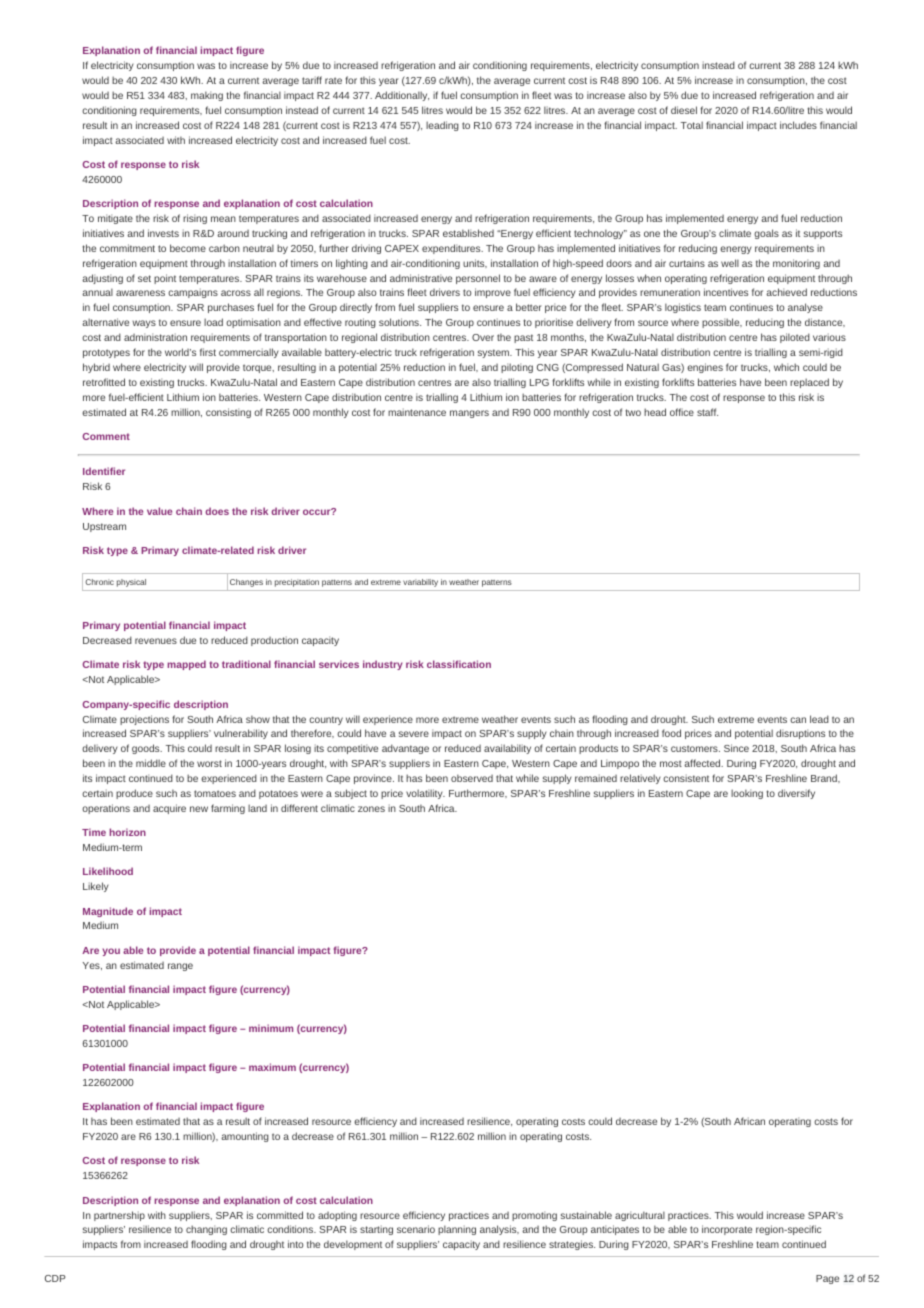 The height and width of the page is (1308, 924). What do you see at coordinates (119, 1216) in the page?
I see `partnership` at bounding box center [119, 1216].
